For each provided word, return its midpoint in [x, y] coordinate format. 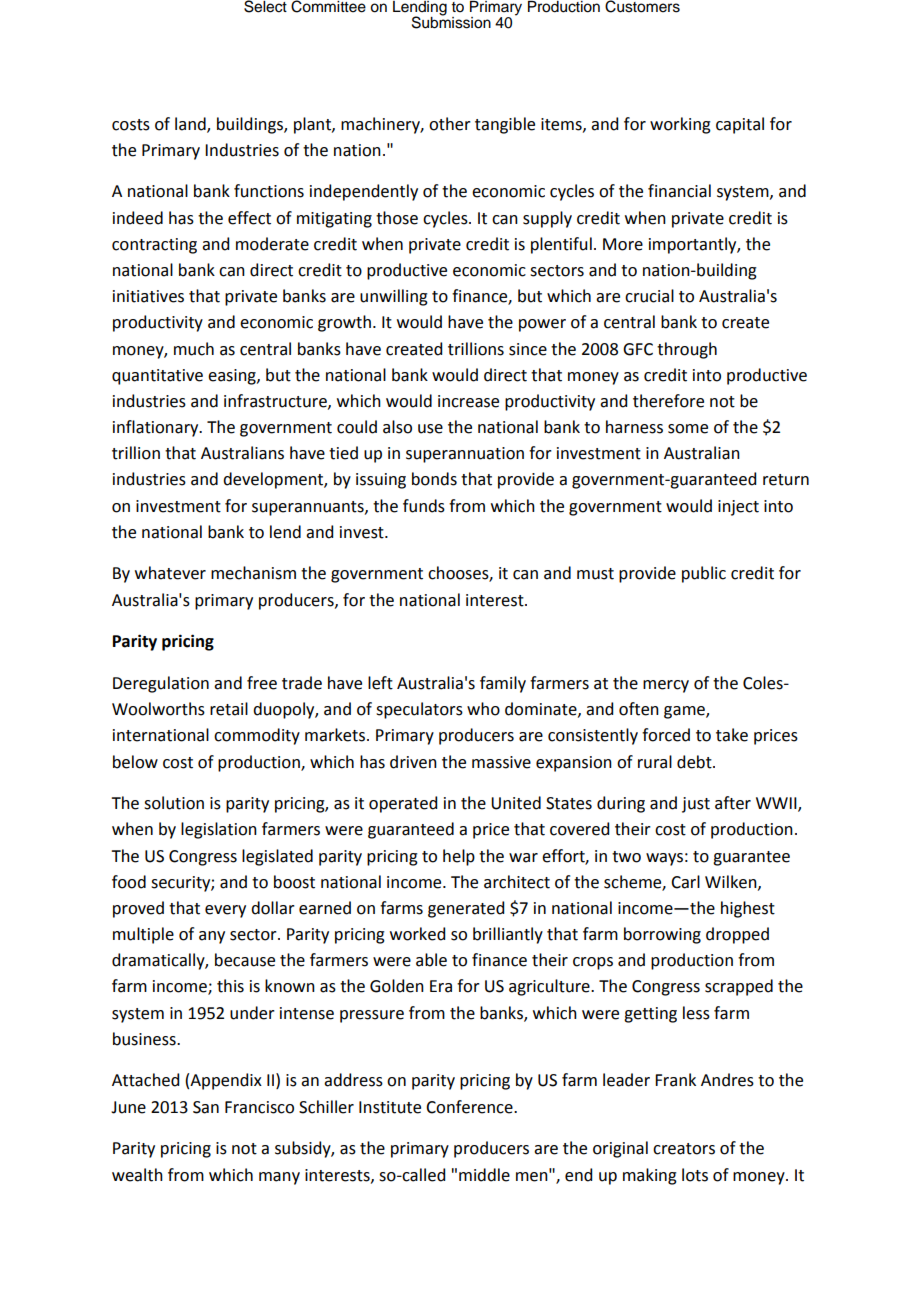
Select [265, 6]
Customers [642, 6]
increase [468, 401]
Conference [470, 1107]
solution [174, 803]
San [206, 1107]
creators [684, 1149]
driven [413, 762]
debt [695, 762]
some [688, 429]
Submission [451, 21]
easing [233, 377]
